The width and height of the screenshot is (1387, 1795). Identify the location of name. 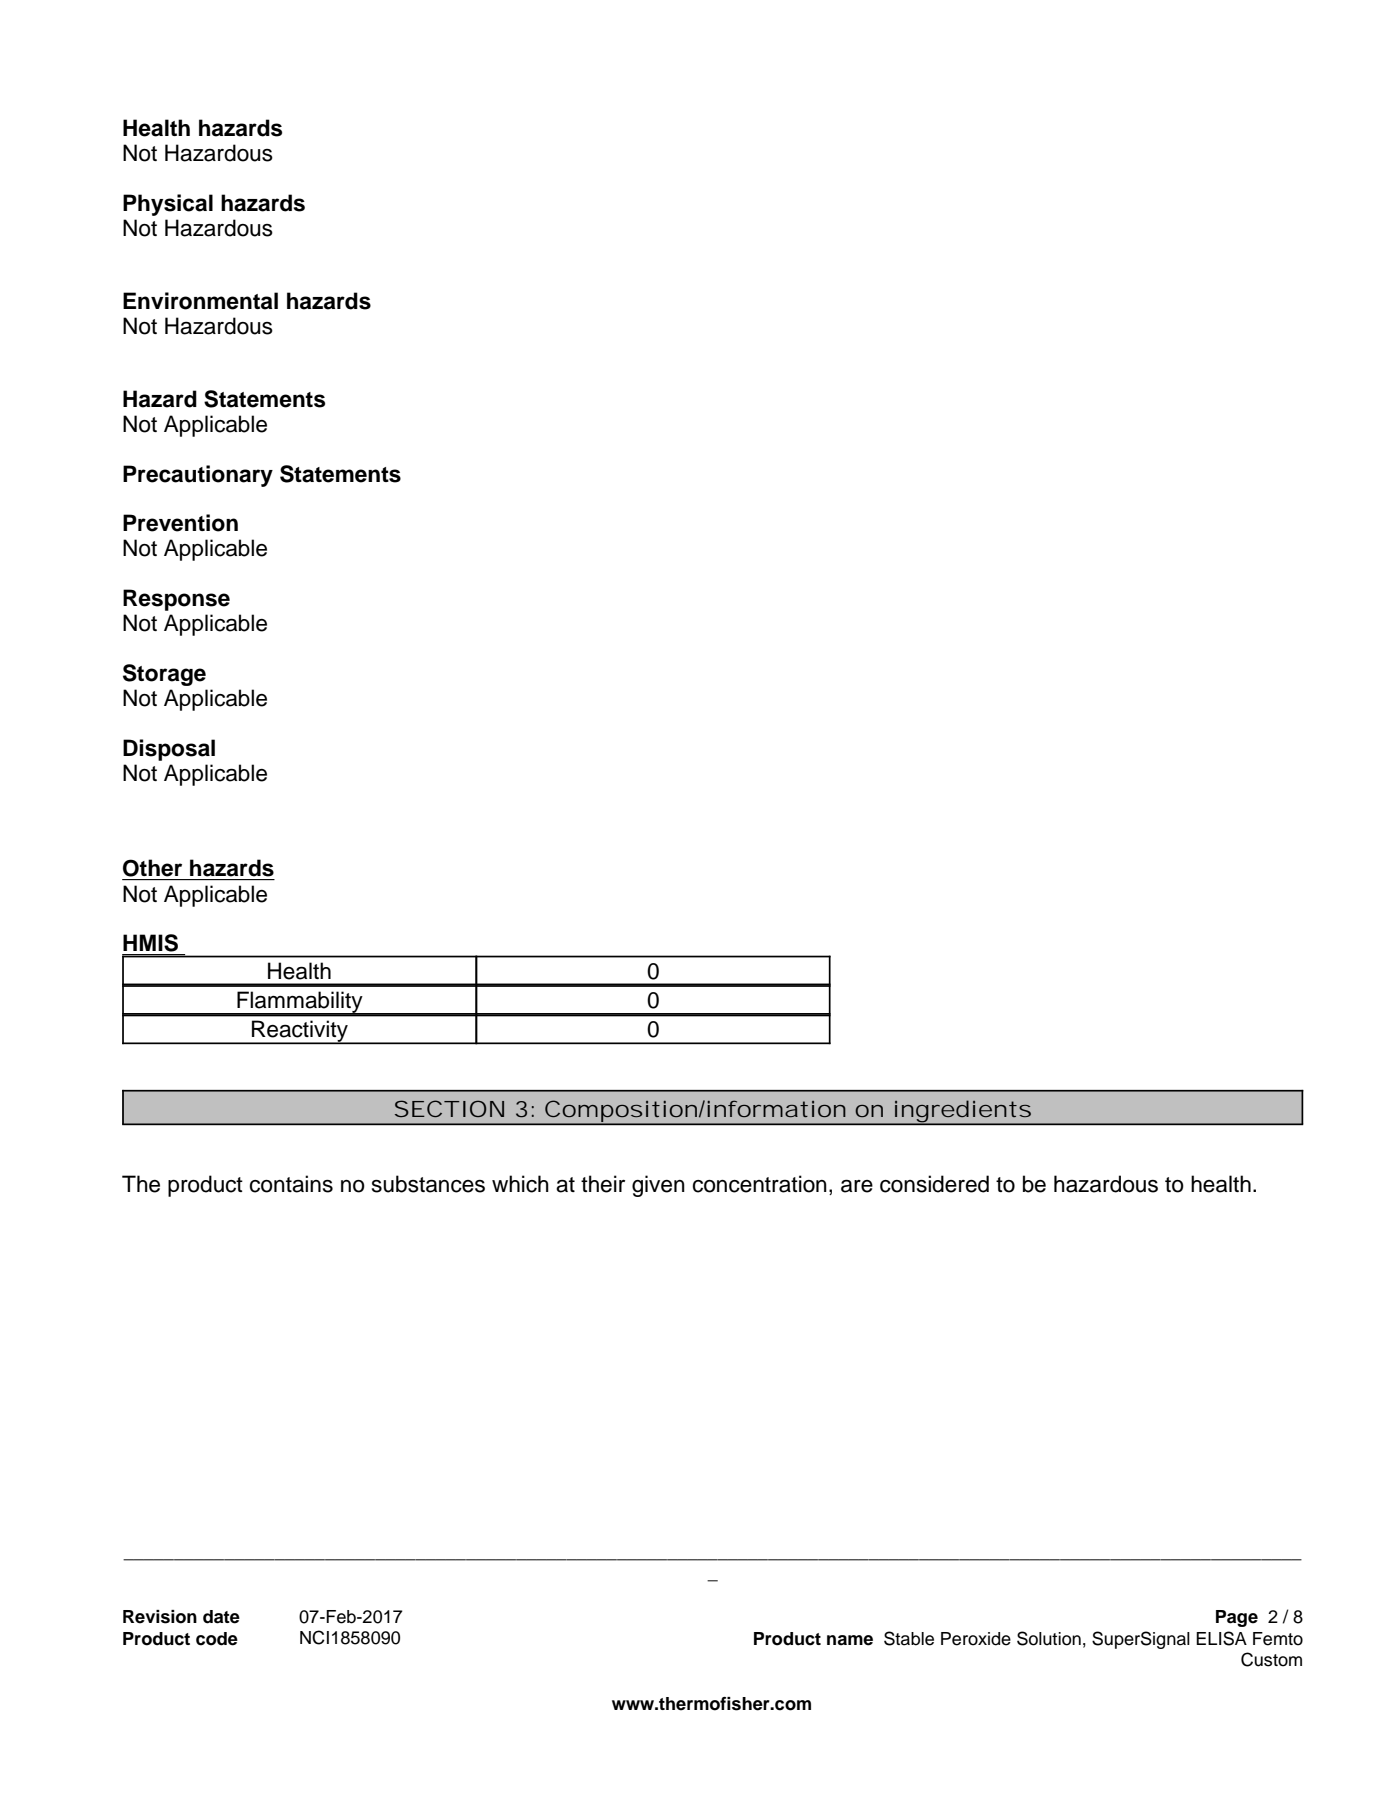
(850, 1640).
